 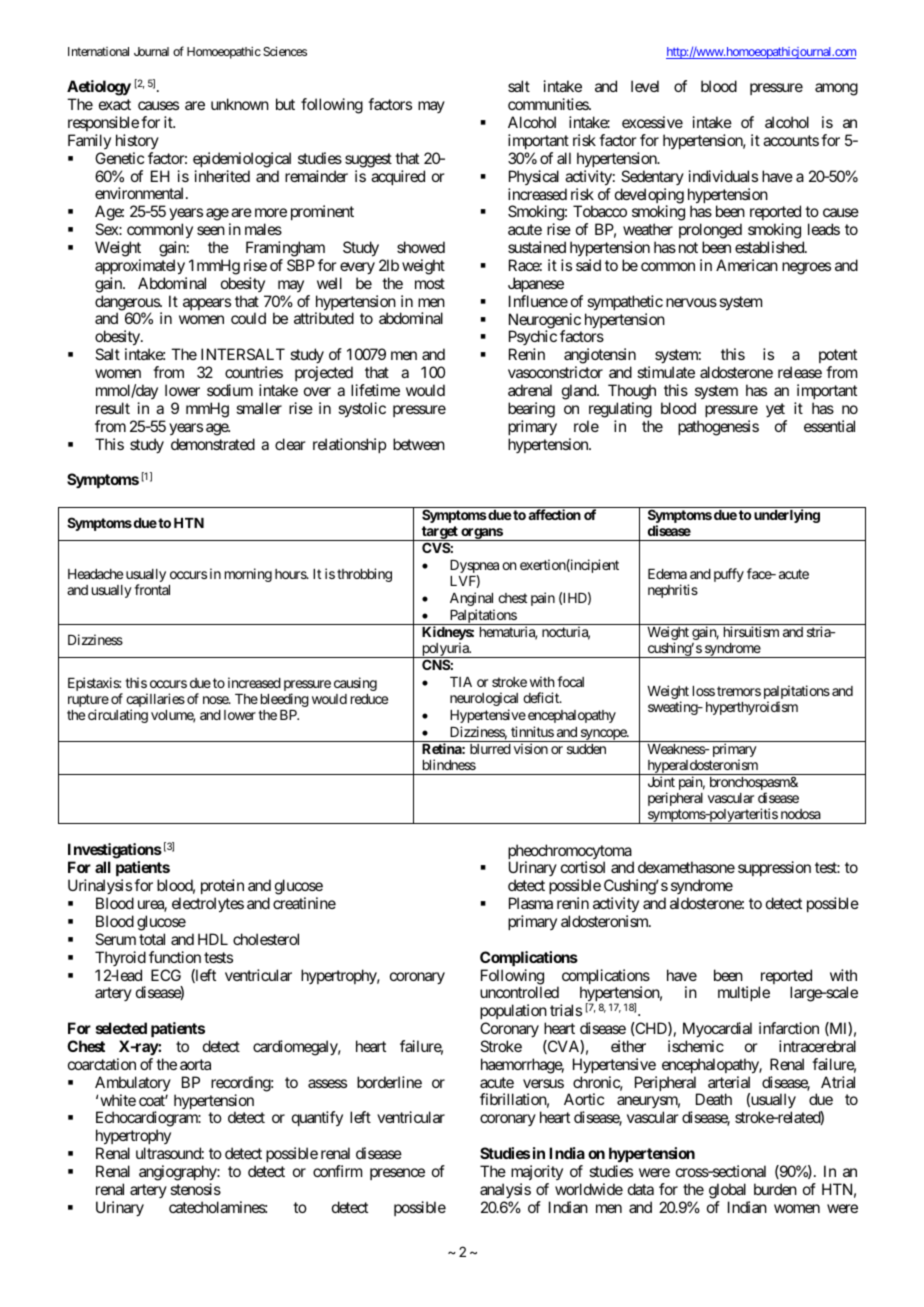 I want to click on stenosis, so click(x=195, y=1189).
